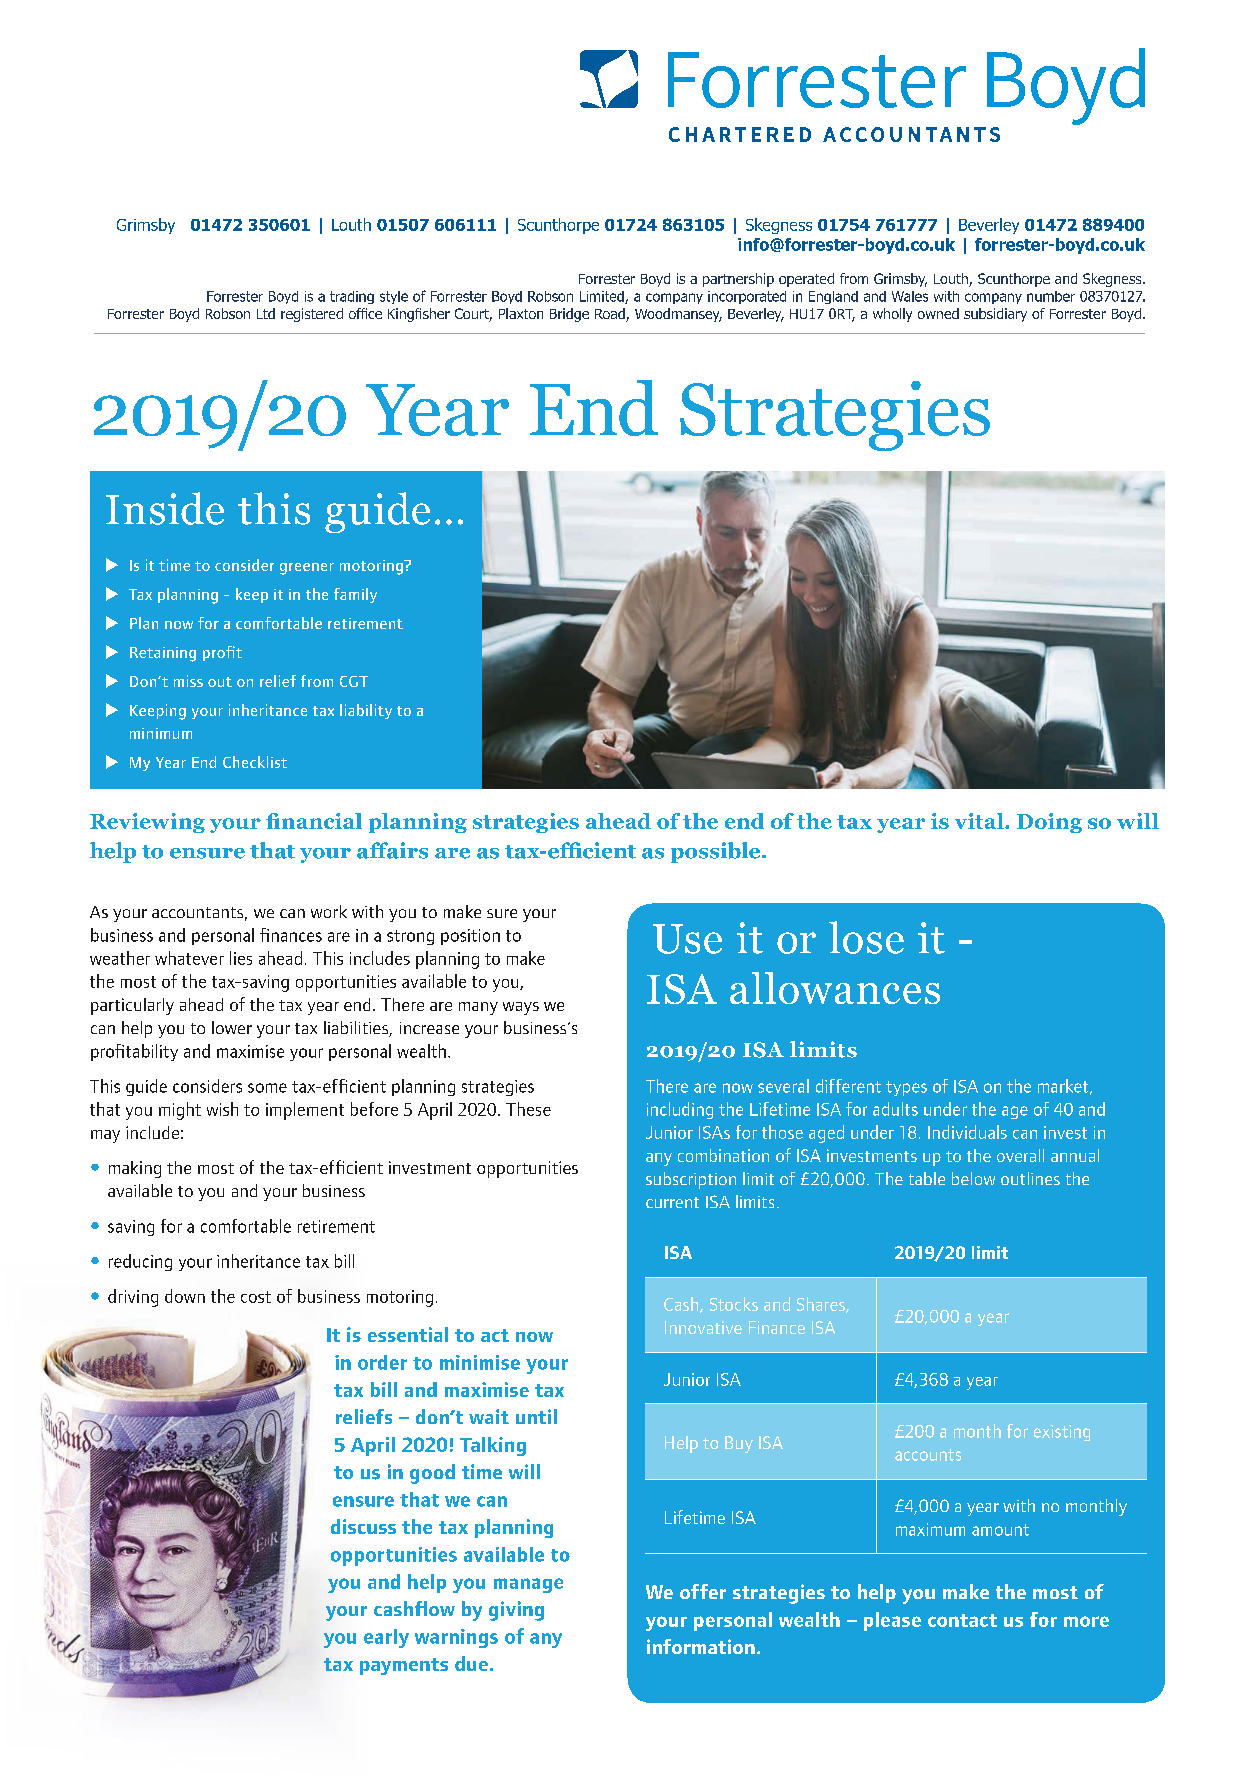 The height and width of the image is (1775, 1255). I want to click on Innovative, so click(703, 1327).
